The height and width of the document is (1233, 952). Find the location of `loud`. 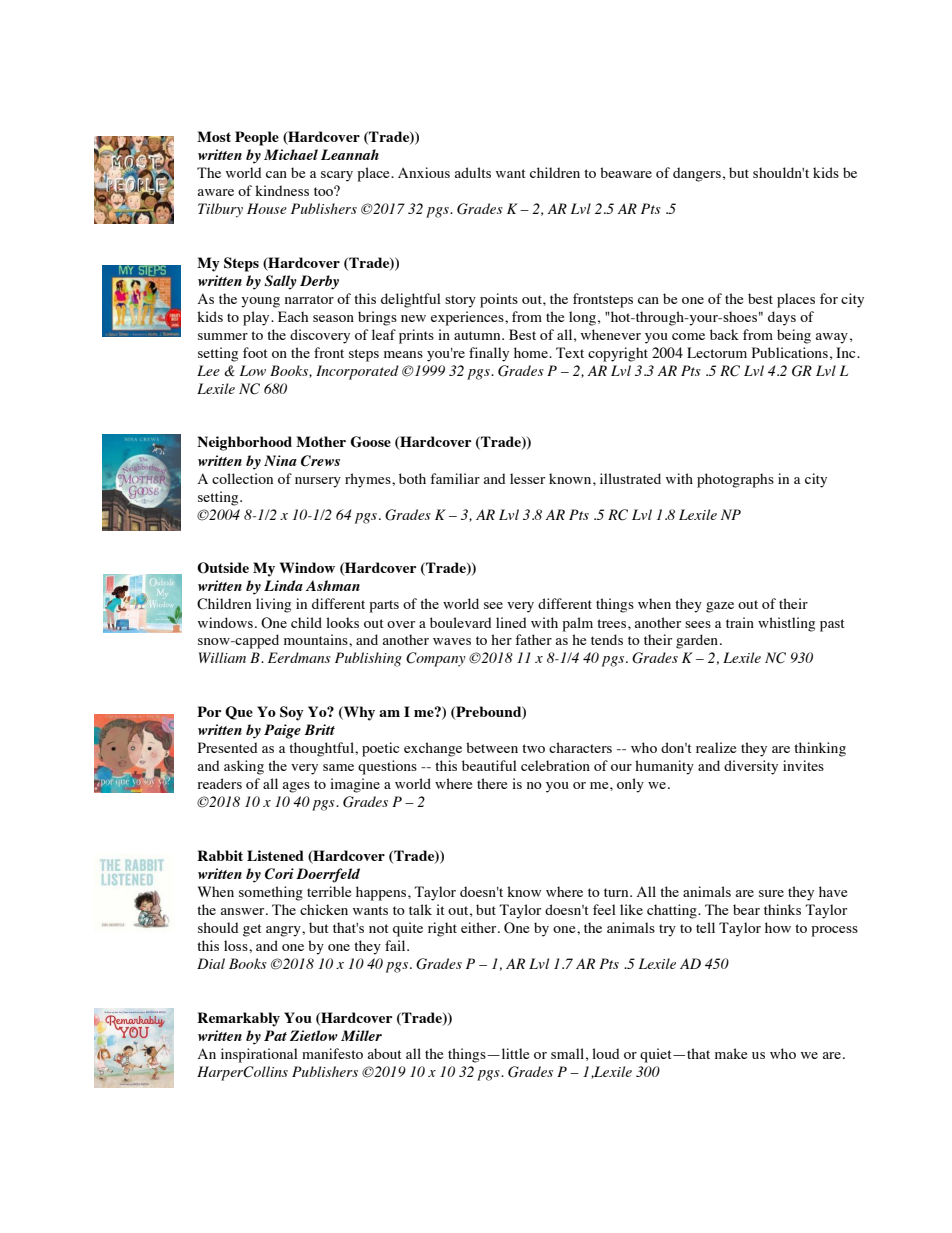

loud is located at coordinates (606, 1053).
